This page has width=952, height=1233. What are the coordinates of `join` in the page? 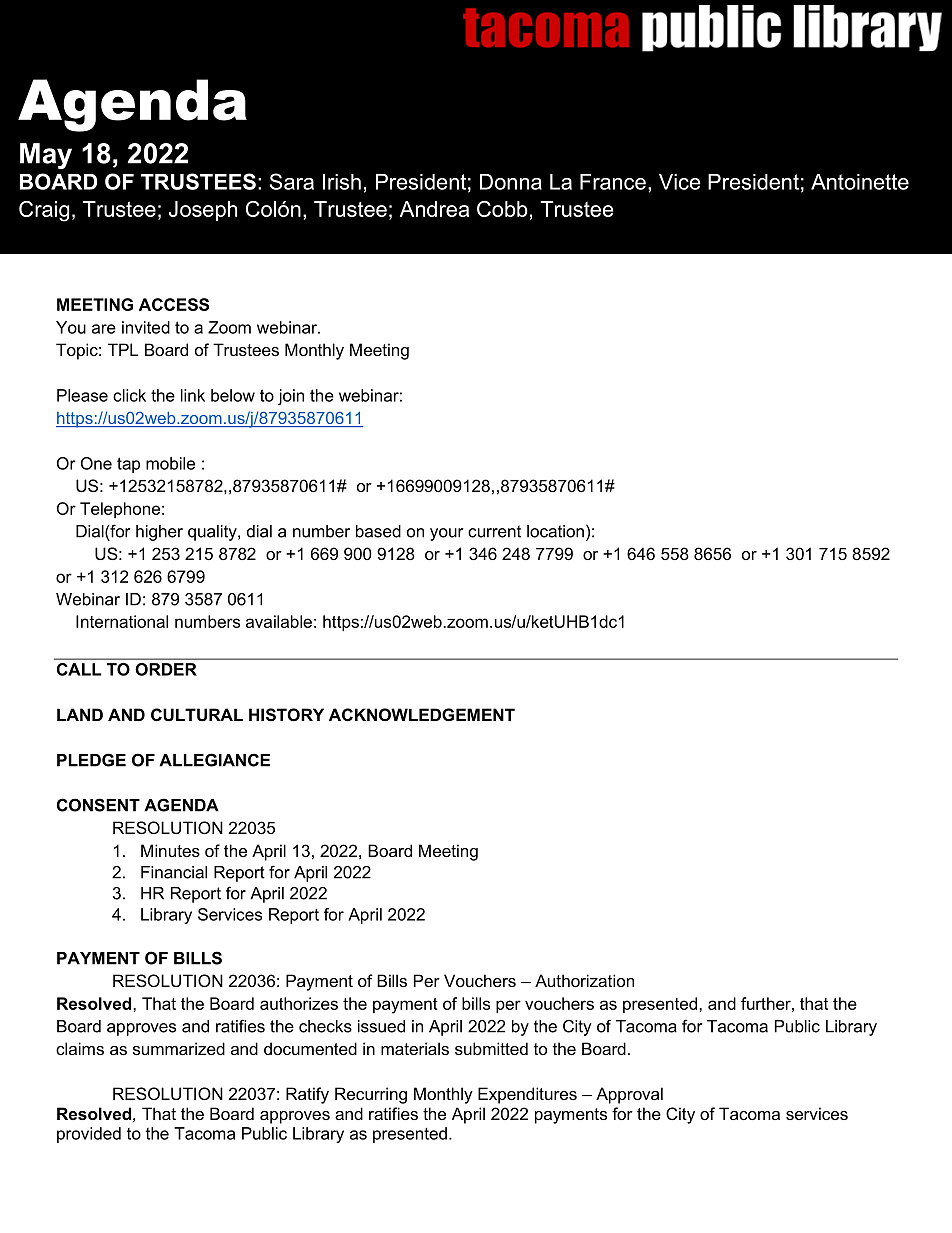 It's located at (291, 397).
